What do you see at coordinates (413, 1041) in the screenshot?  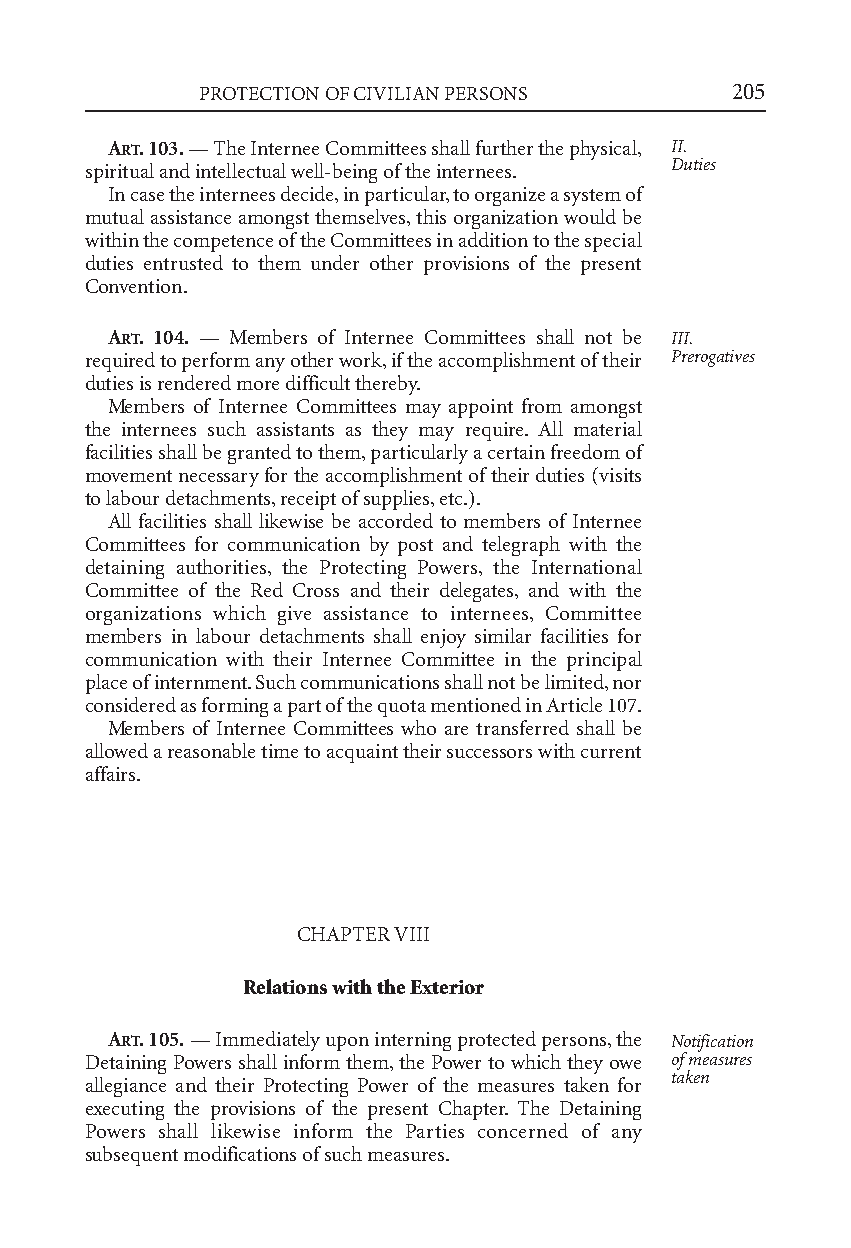 I see `interning` at bounding box center [413, 1041].
